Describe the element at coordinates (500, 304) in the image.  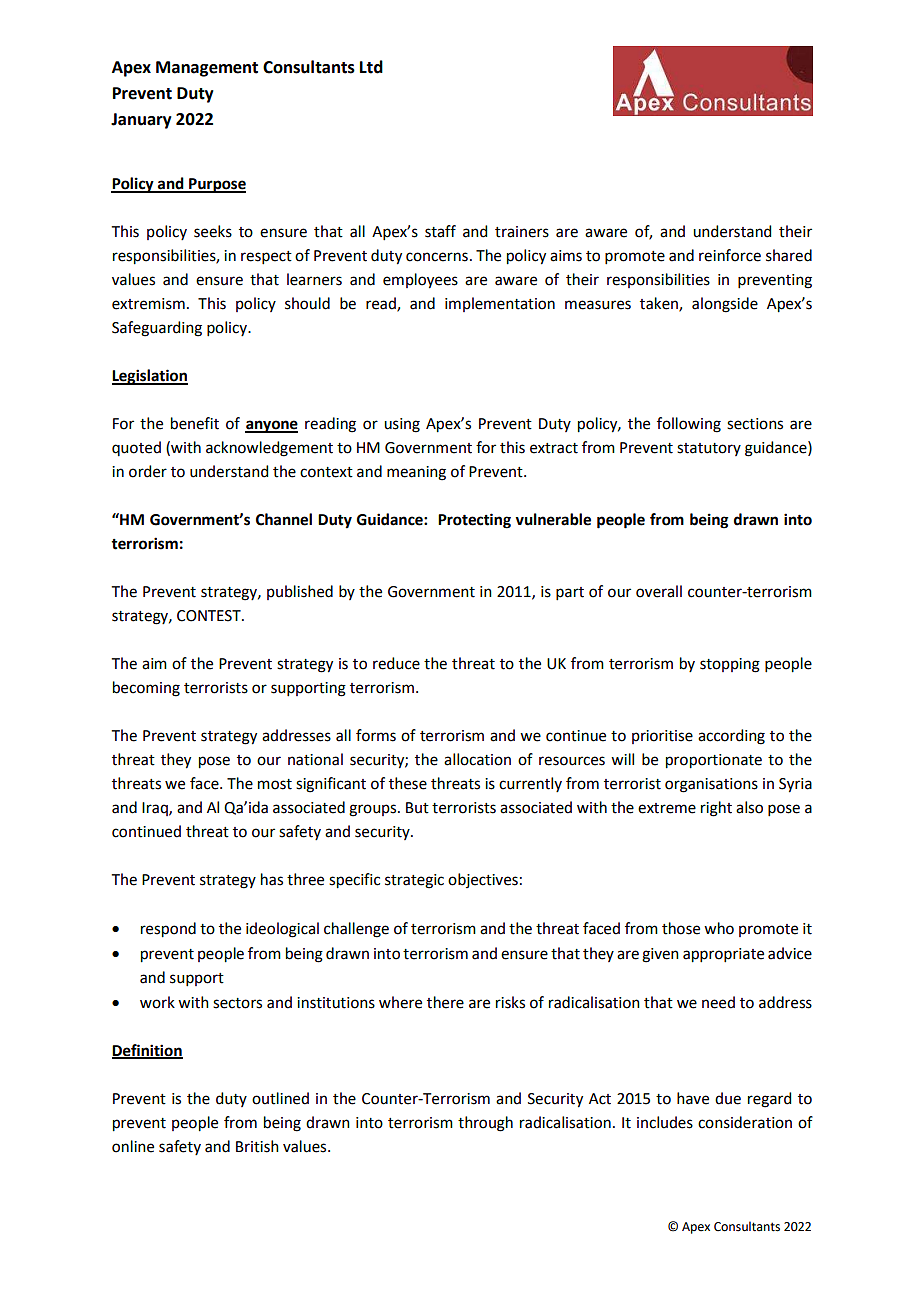
I see `implementation` at that location.
